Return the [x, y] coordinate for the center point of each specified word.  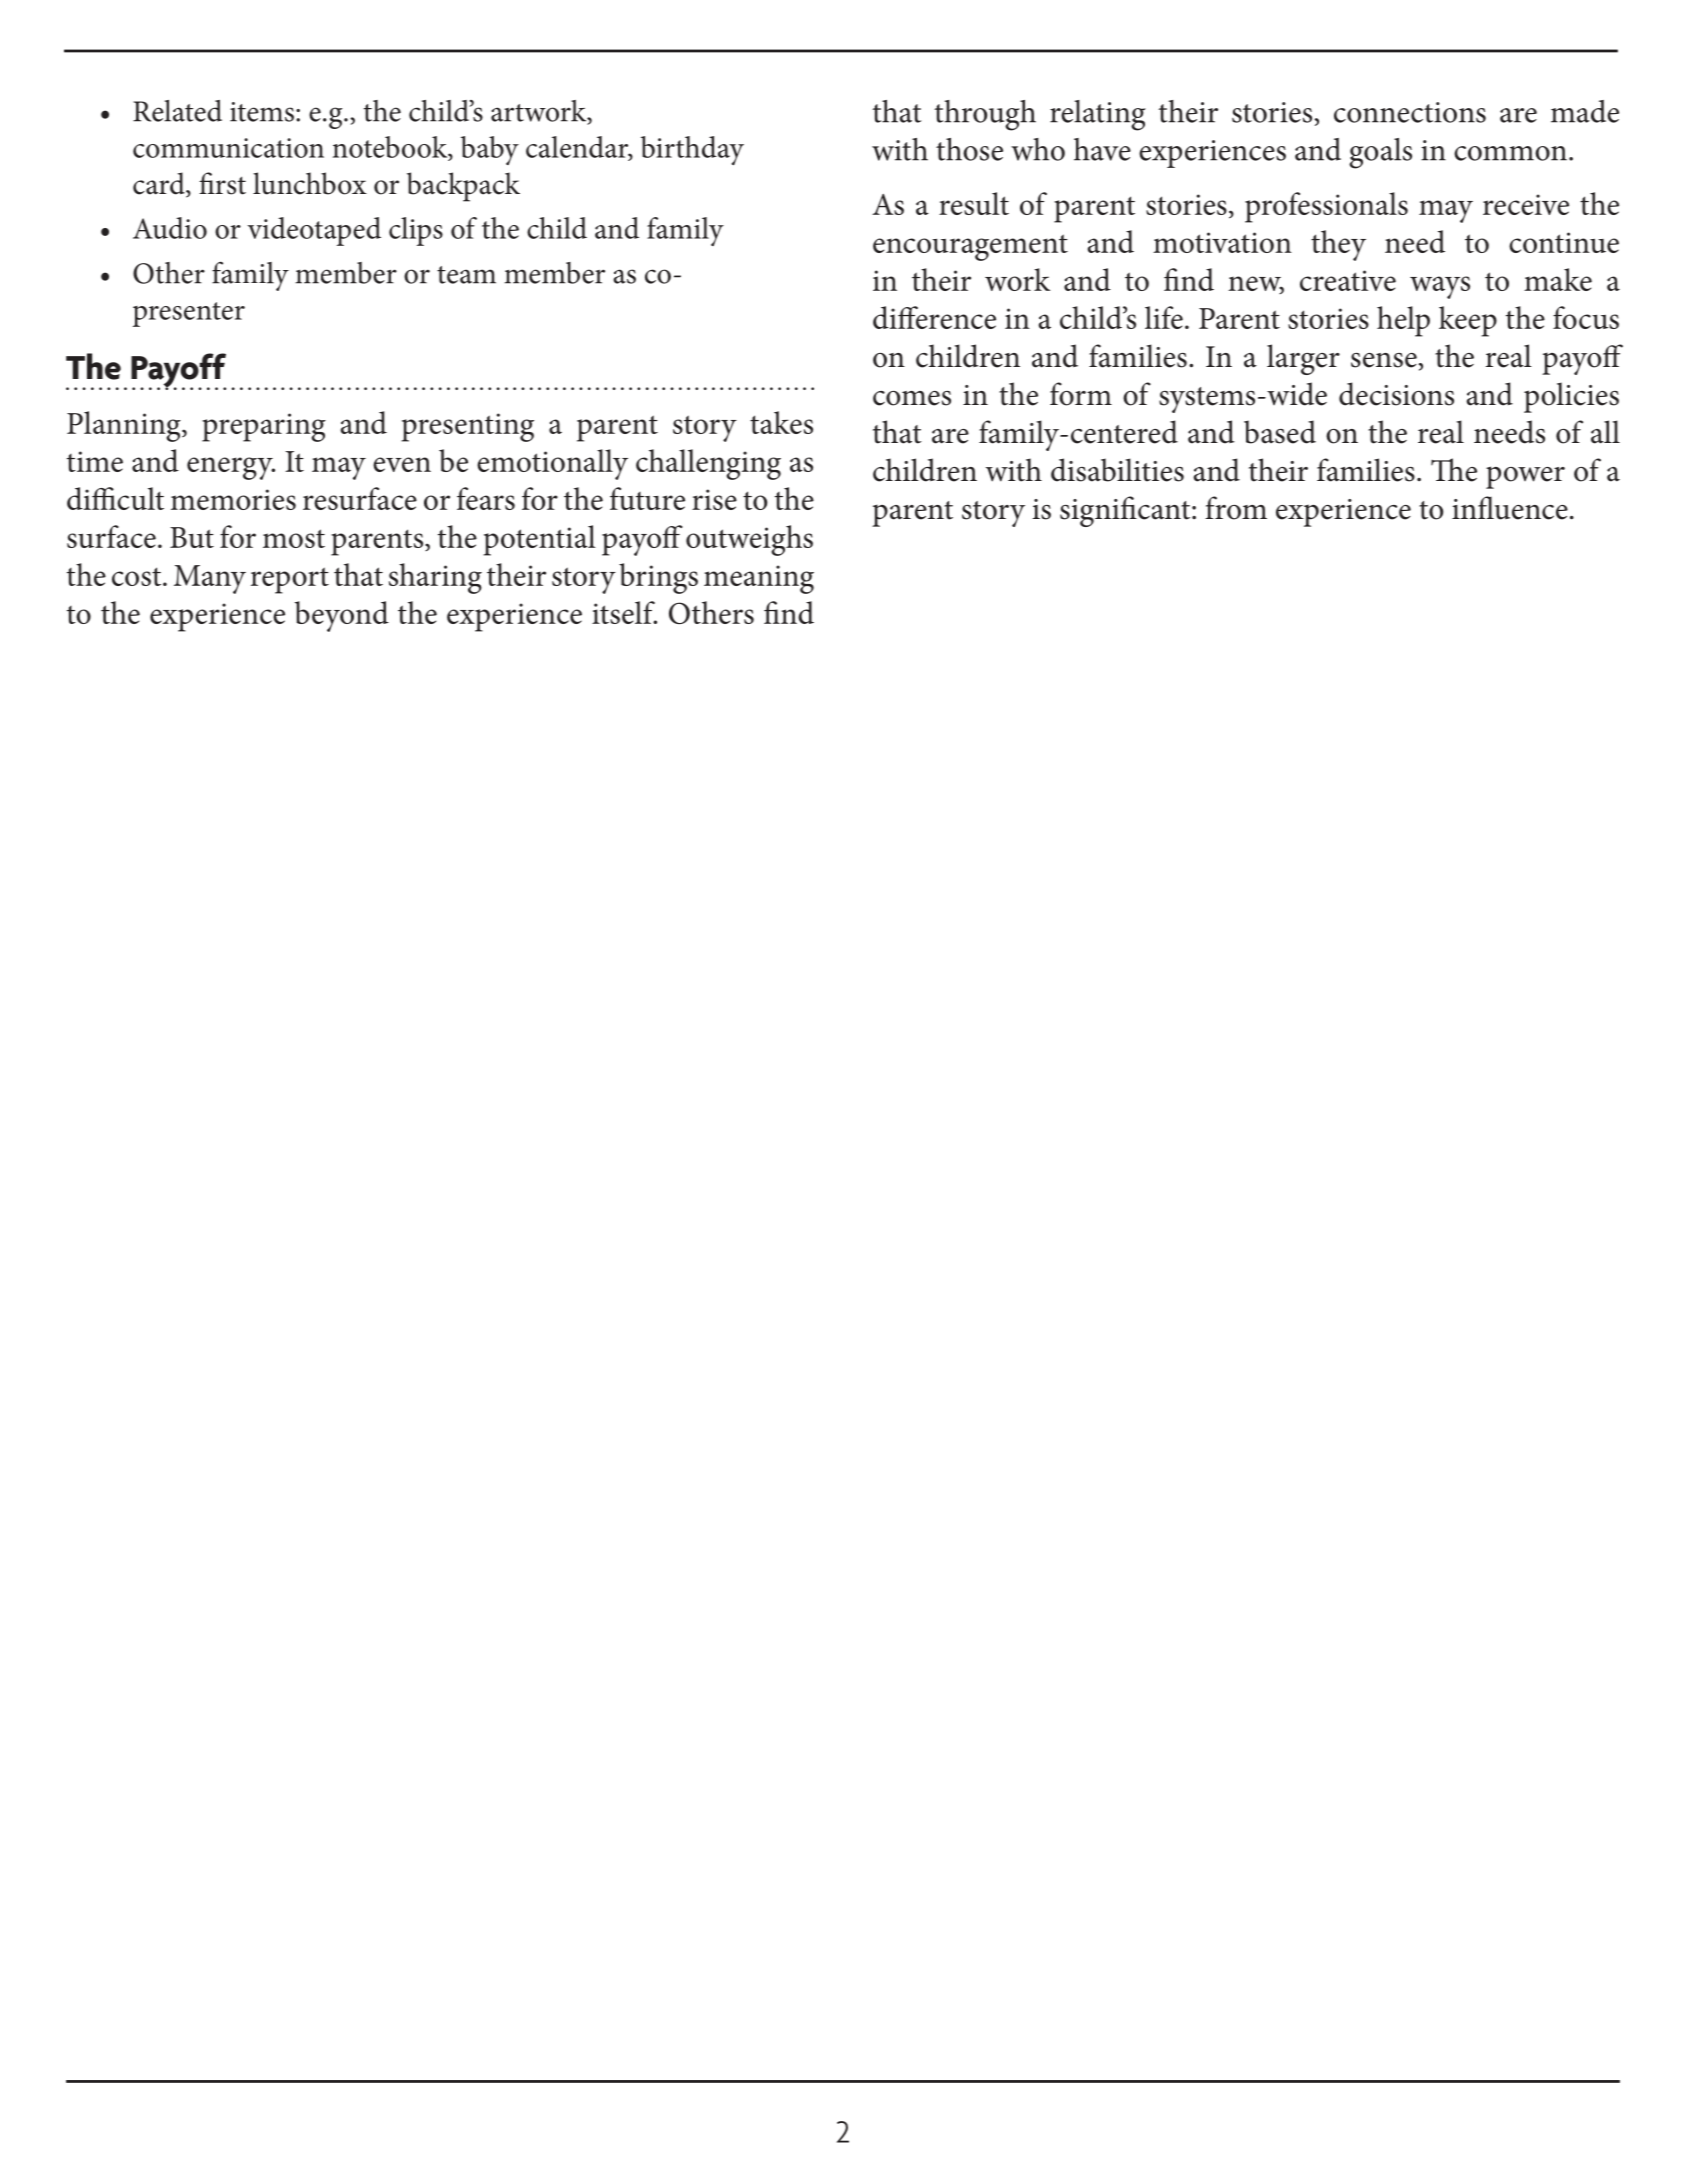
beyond [342, 616]
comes [912, 398]
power [1525, 477]
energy [231, 468]
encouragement [970, 247]
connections [1410, 112]
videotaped [314, 231]
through [985, 115]
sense [1384, 360]
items [262, 112]
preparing [264, 427]
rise [714, 499]
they [1338, 245]
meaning [759, 579]
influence [1510, 508]
